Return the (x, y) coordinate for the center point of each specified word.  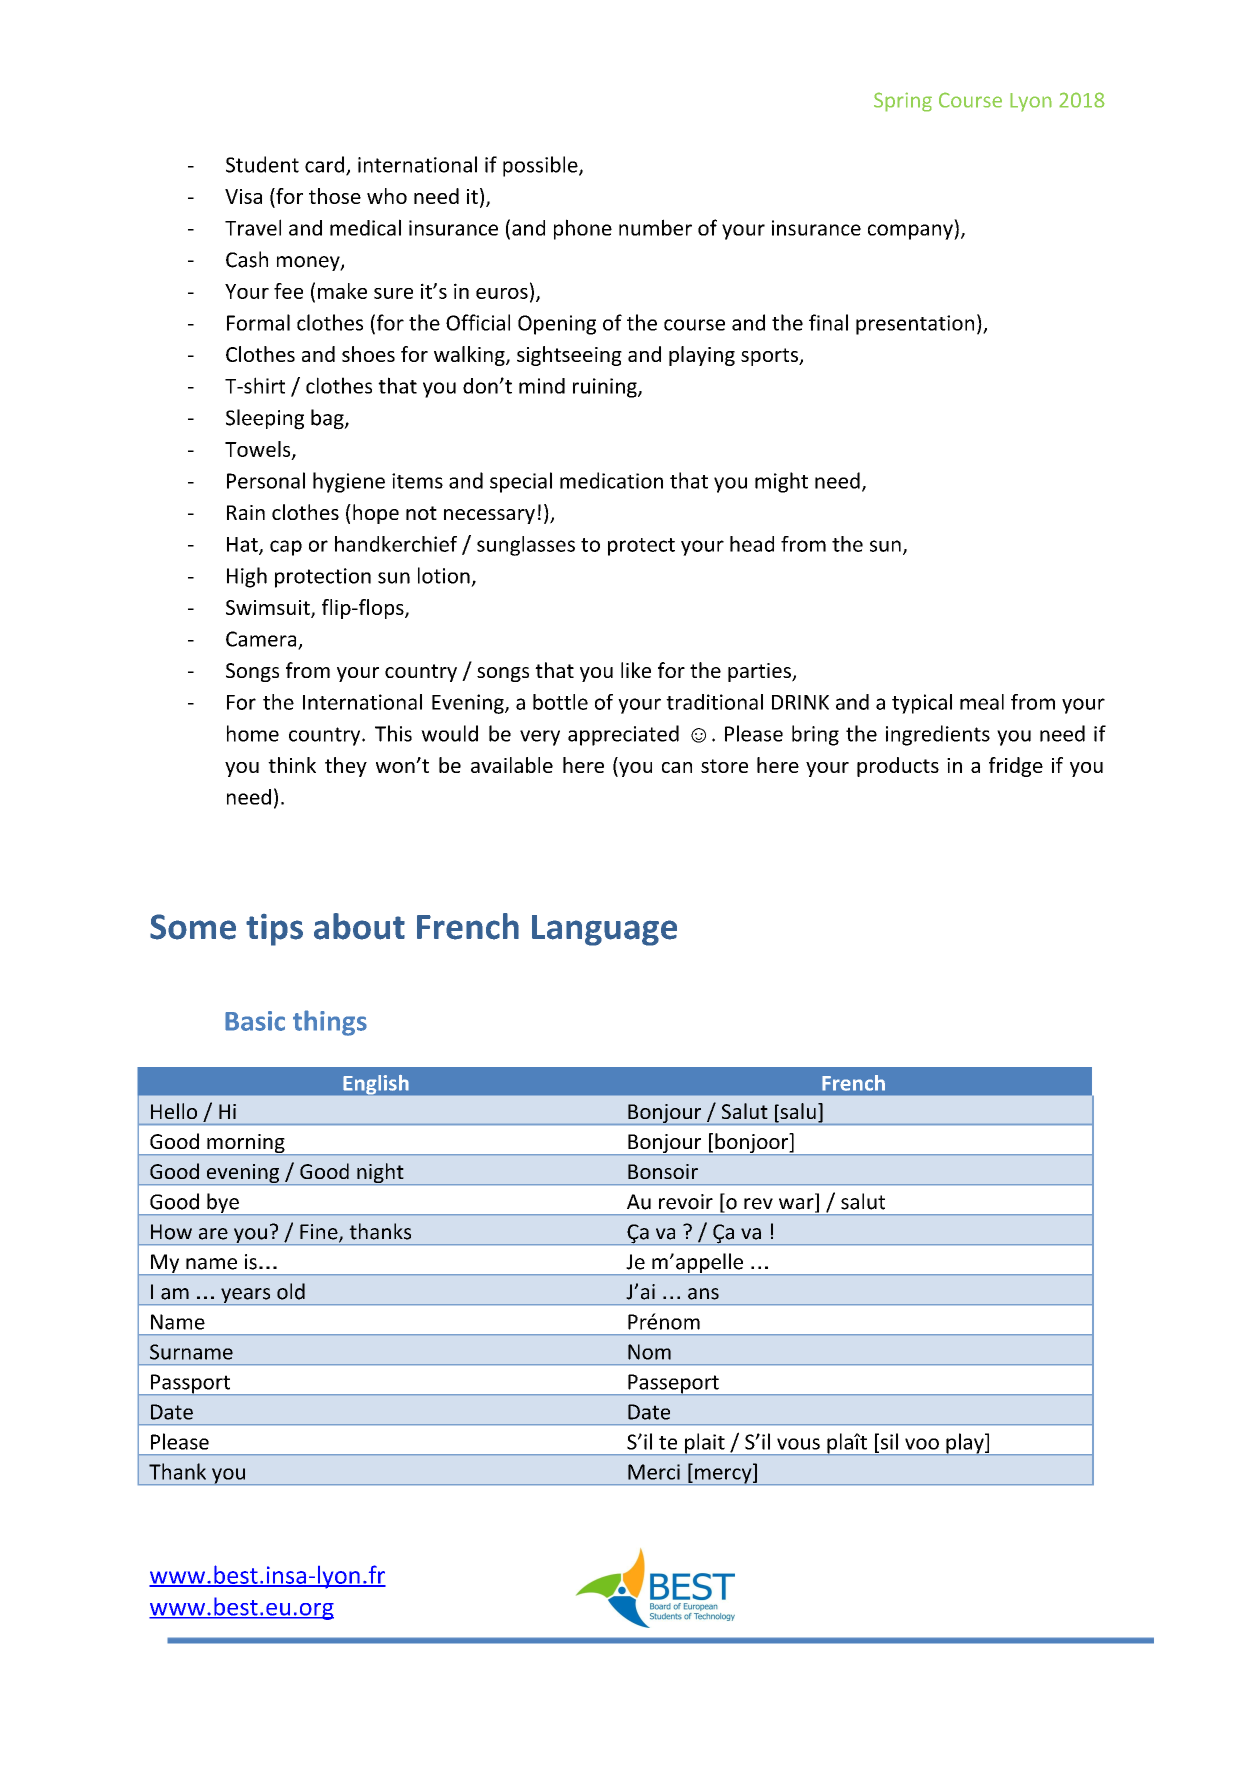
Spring (903, 102)
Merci (654, 1472)
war (797, 1205)
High (247, 577)
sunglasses (526, 546)
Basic (255, 1021)
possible (541, 166)
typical (922, 704)
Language (604, 930)
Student (262, 164)
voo (922, 1444)
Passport (190, 1384)
